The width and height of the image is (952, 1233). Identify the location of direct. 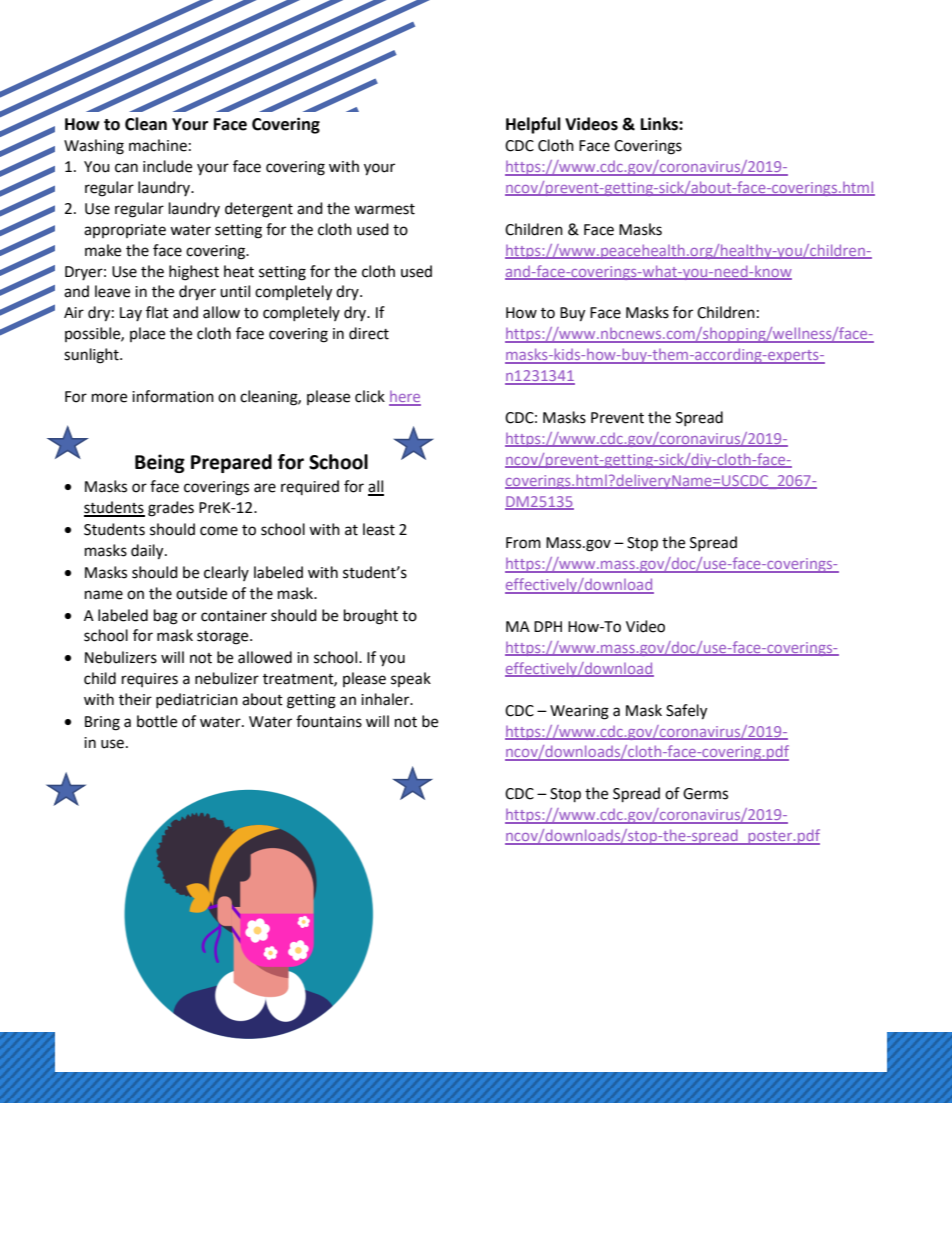
(369, 333).
